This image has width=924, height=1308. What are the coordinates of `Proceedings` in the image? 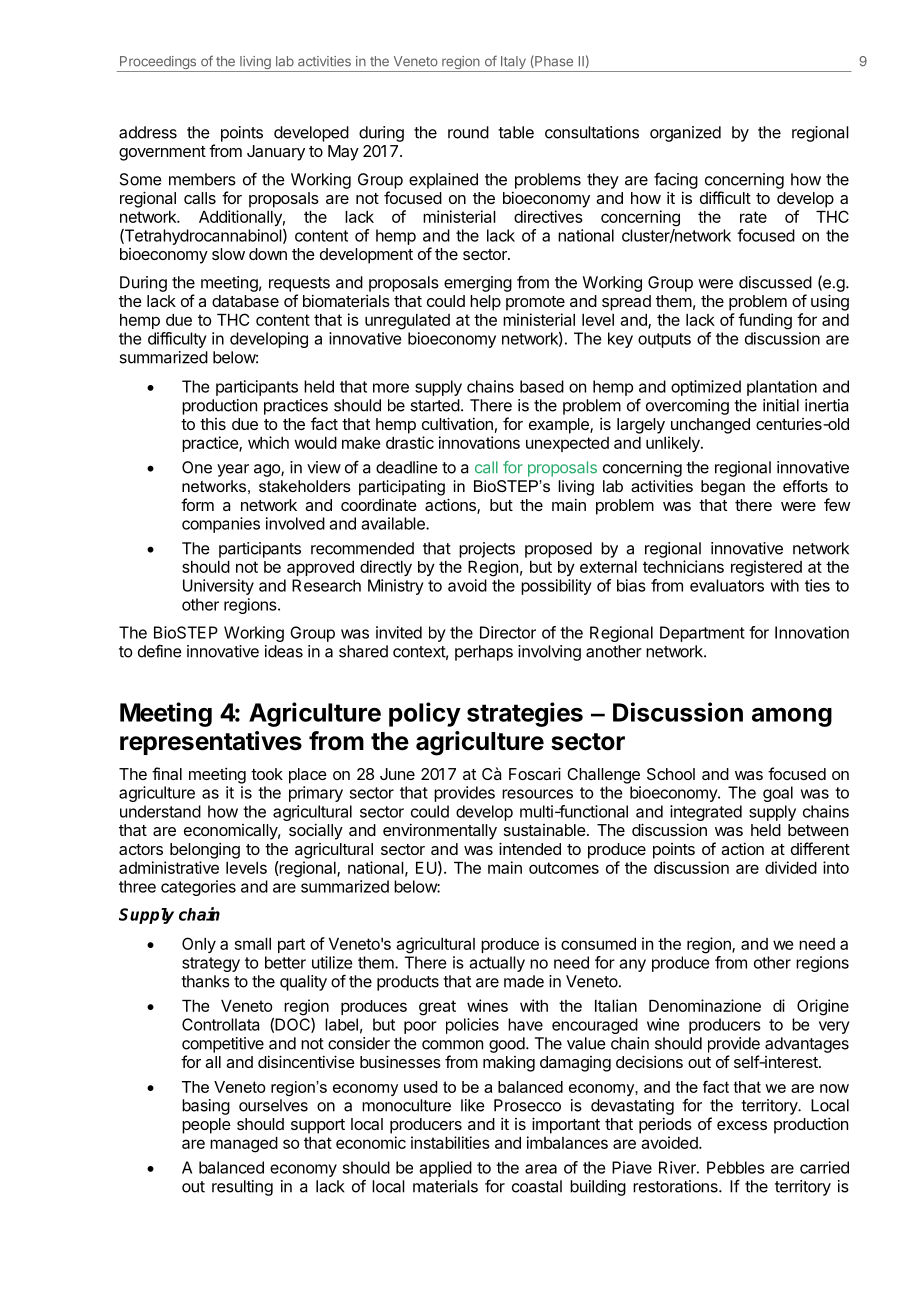 It's located at (158, 64).
